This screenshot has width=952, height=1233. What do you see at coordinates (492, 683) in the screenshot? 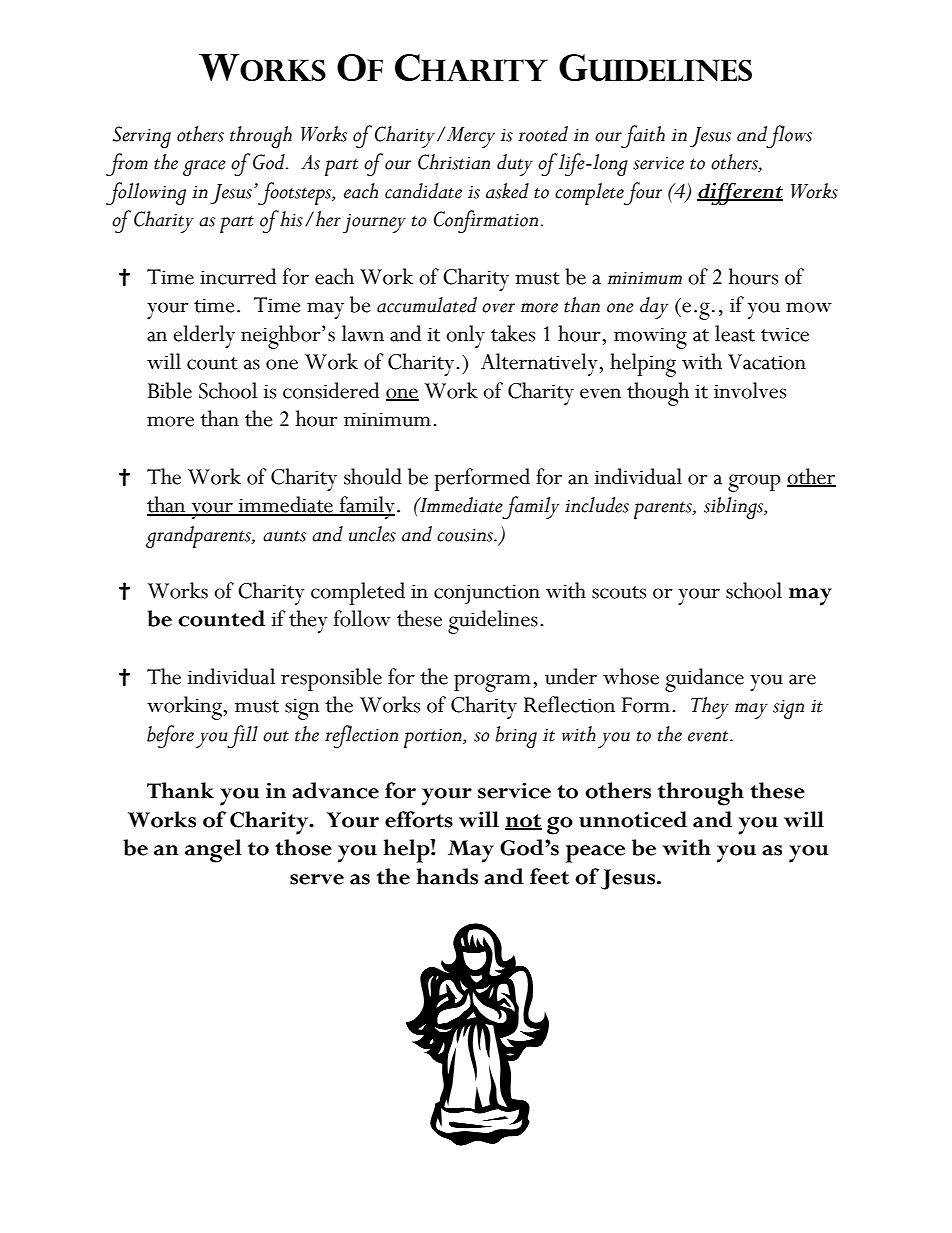
I see `program` at bounding box center [492, 683].
